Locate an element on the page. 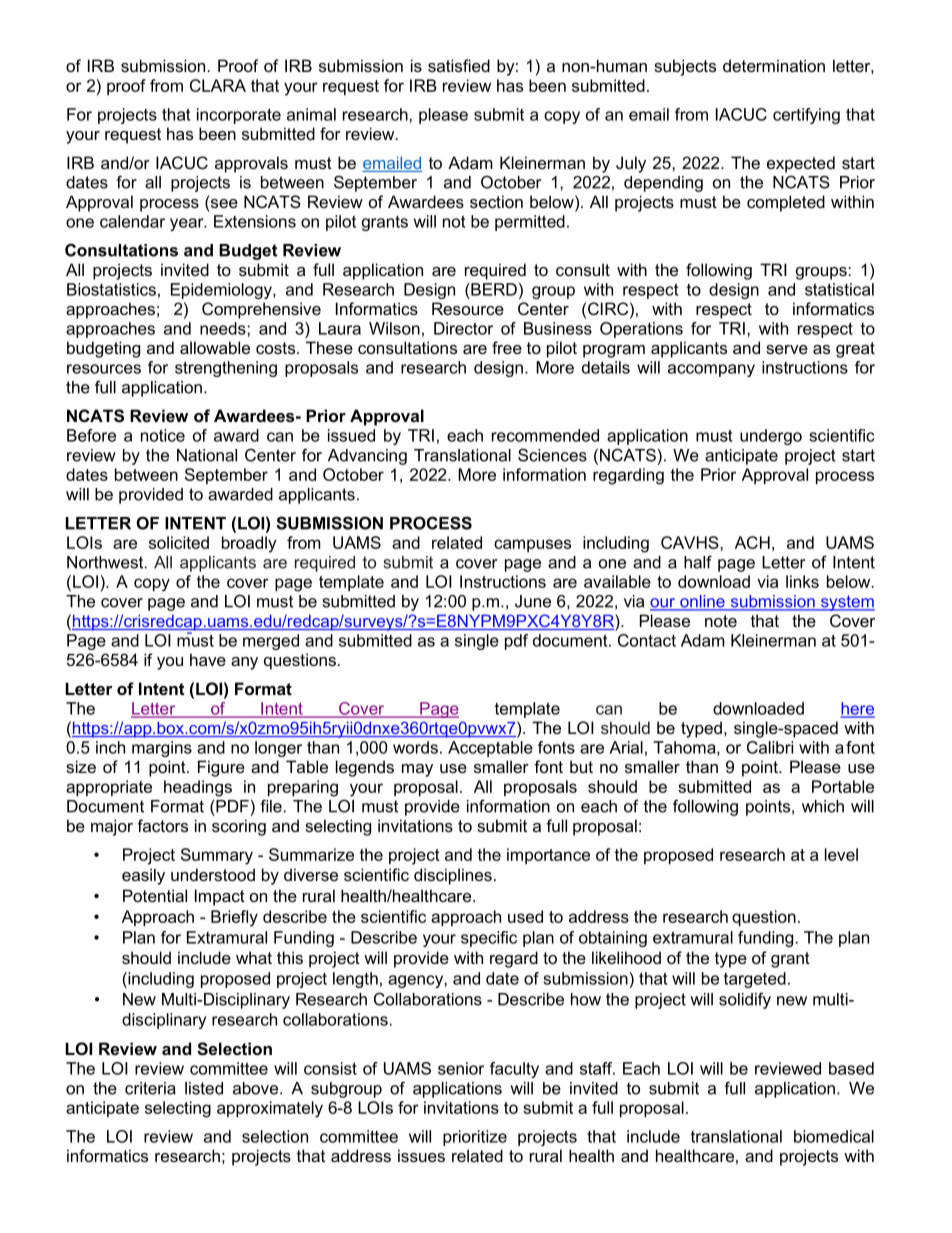 This page has width=952, height=1233. note is located at coordinates (721, 621).
